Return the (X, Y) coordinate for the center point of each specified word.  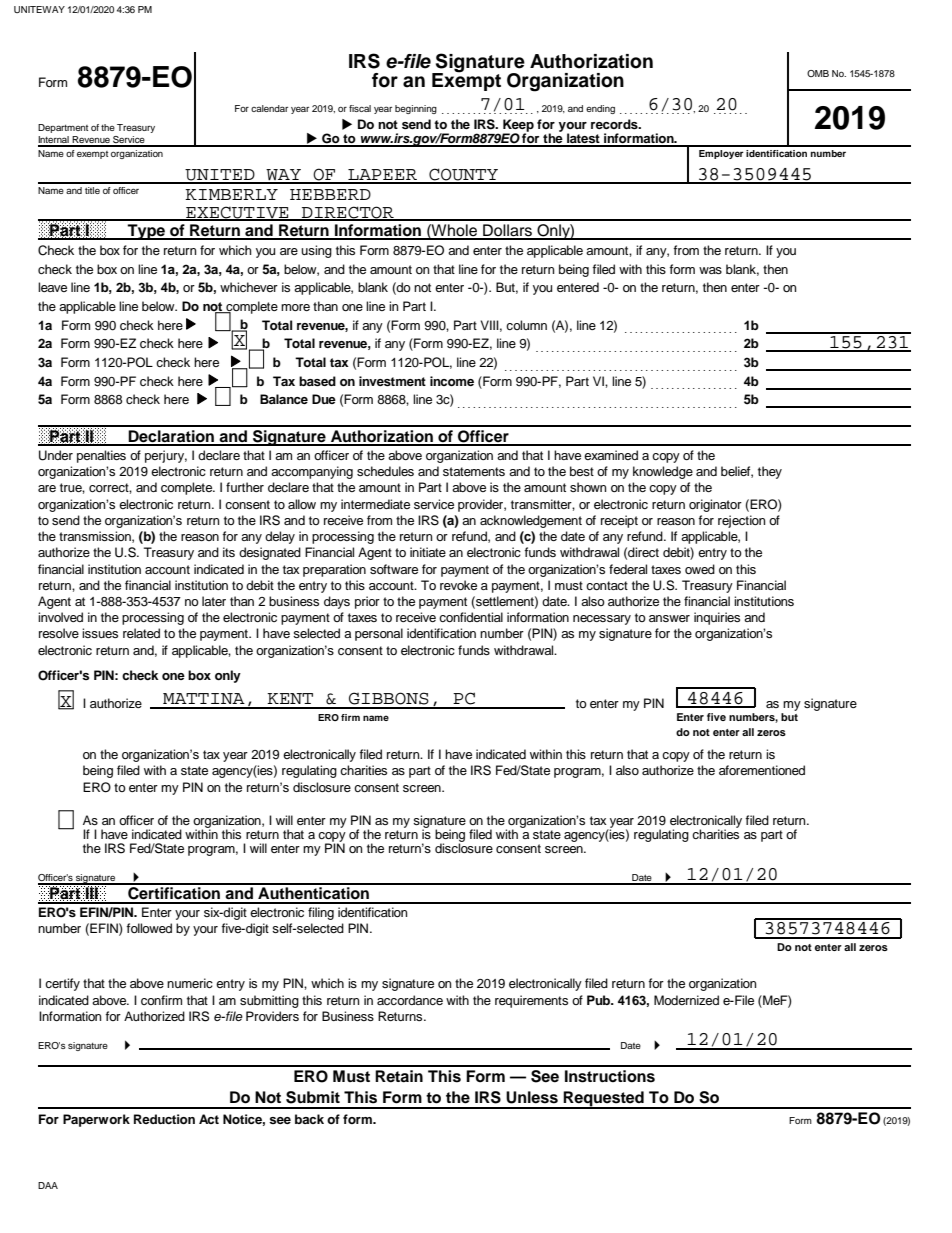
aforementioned (762, 770)
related (141, 633)
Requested (604, 1100)
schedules (385, 471)
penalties (101, 456)
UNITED (220, 176)
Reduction (164, 1119)
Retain (399, 1076)
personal (379, 634)
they (770, 472)
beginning (416, 109)
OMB (818, 73)
